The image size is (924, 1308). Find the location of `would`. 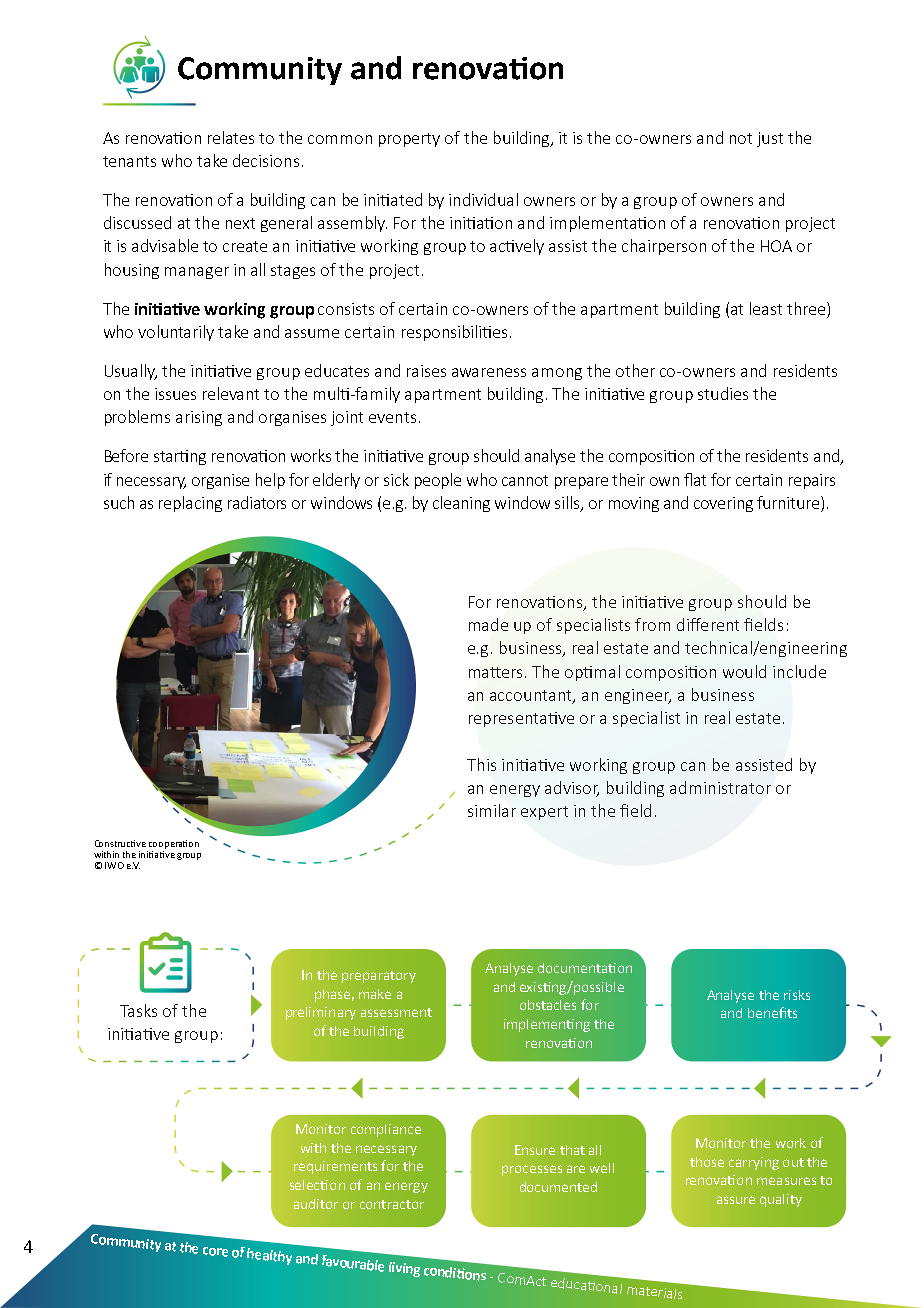

would is located at coordinates (744, 671).
